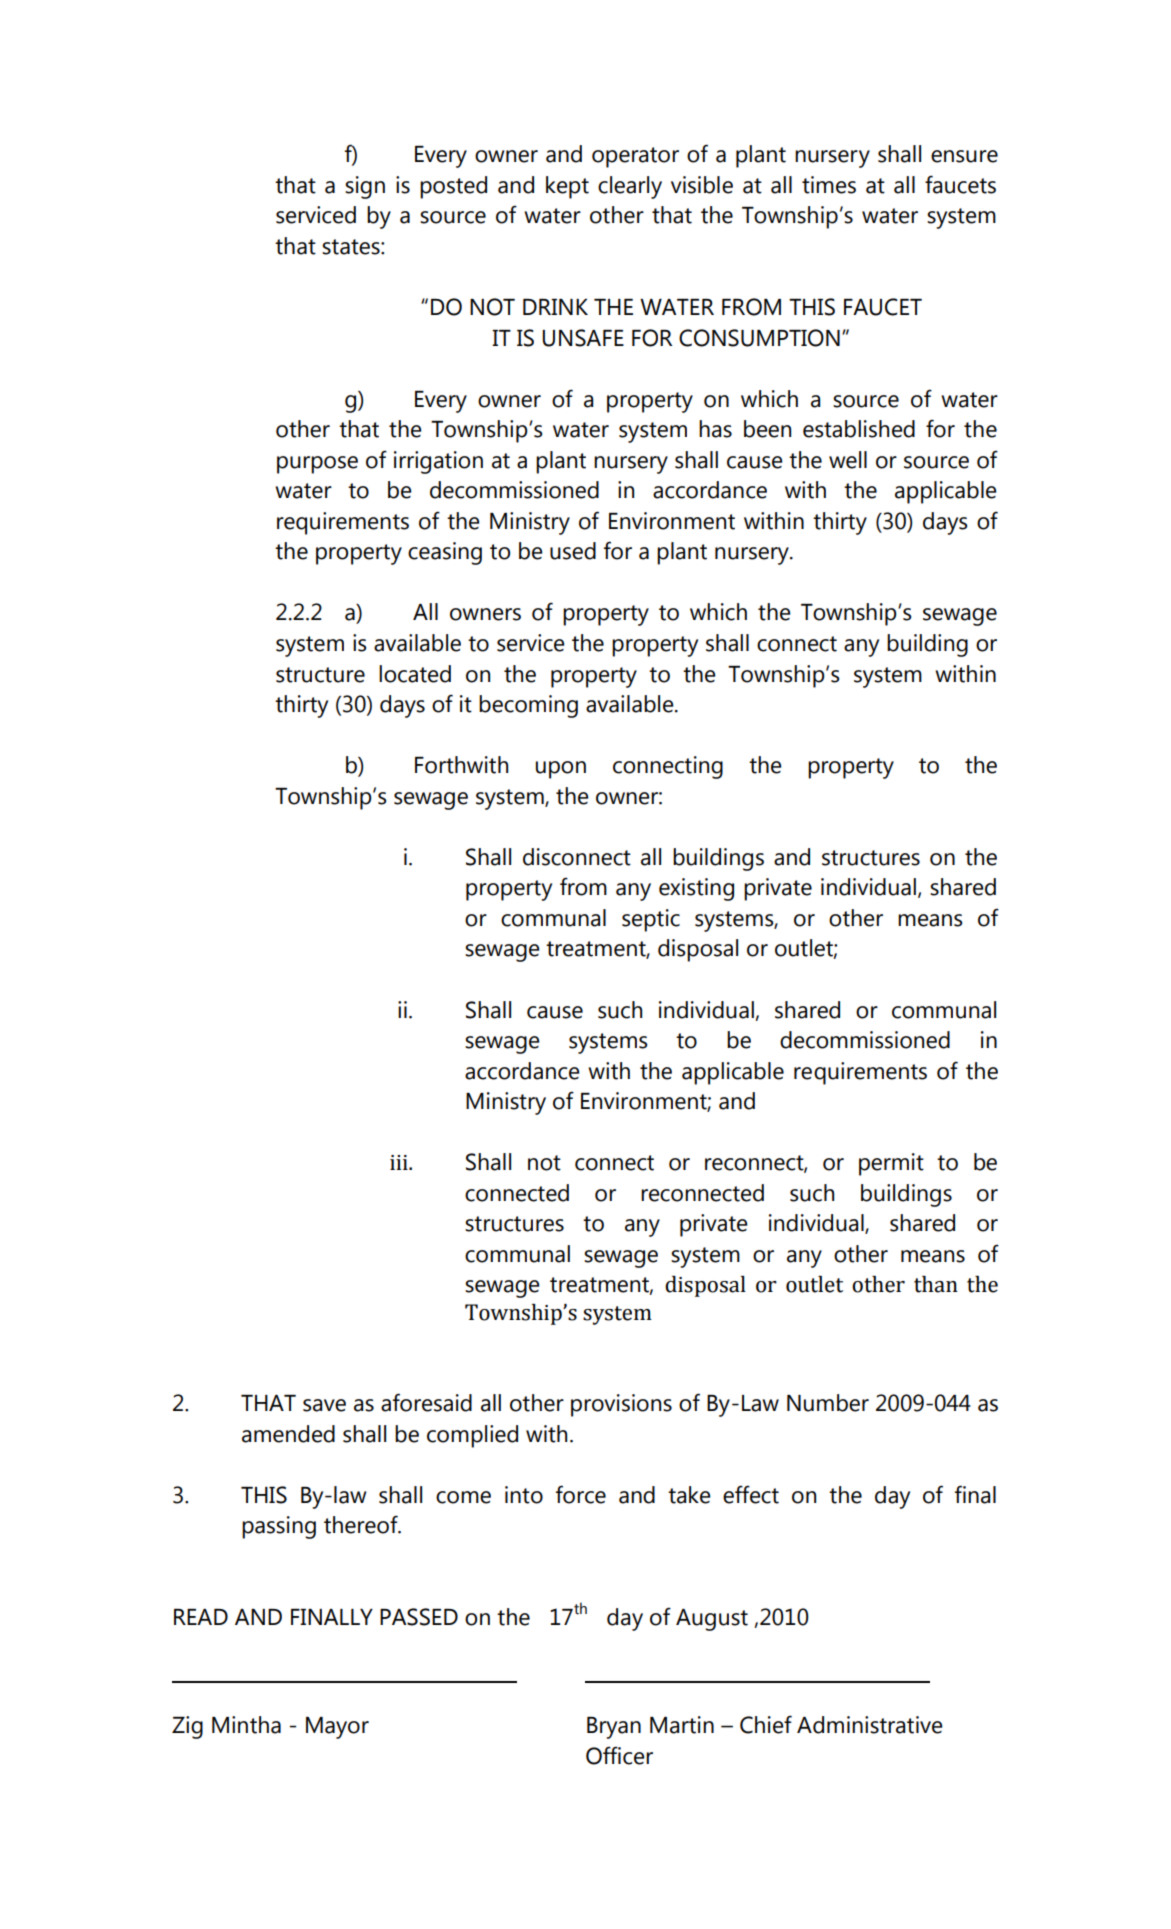 Image resolution: width=1171 pixels, height=1929 pixels. What do you see at coordinates (621, 1405) in the page?
I see `provisions` at bounding box center [621, 1405].
